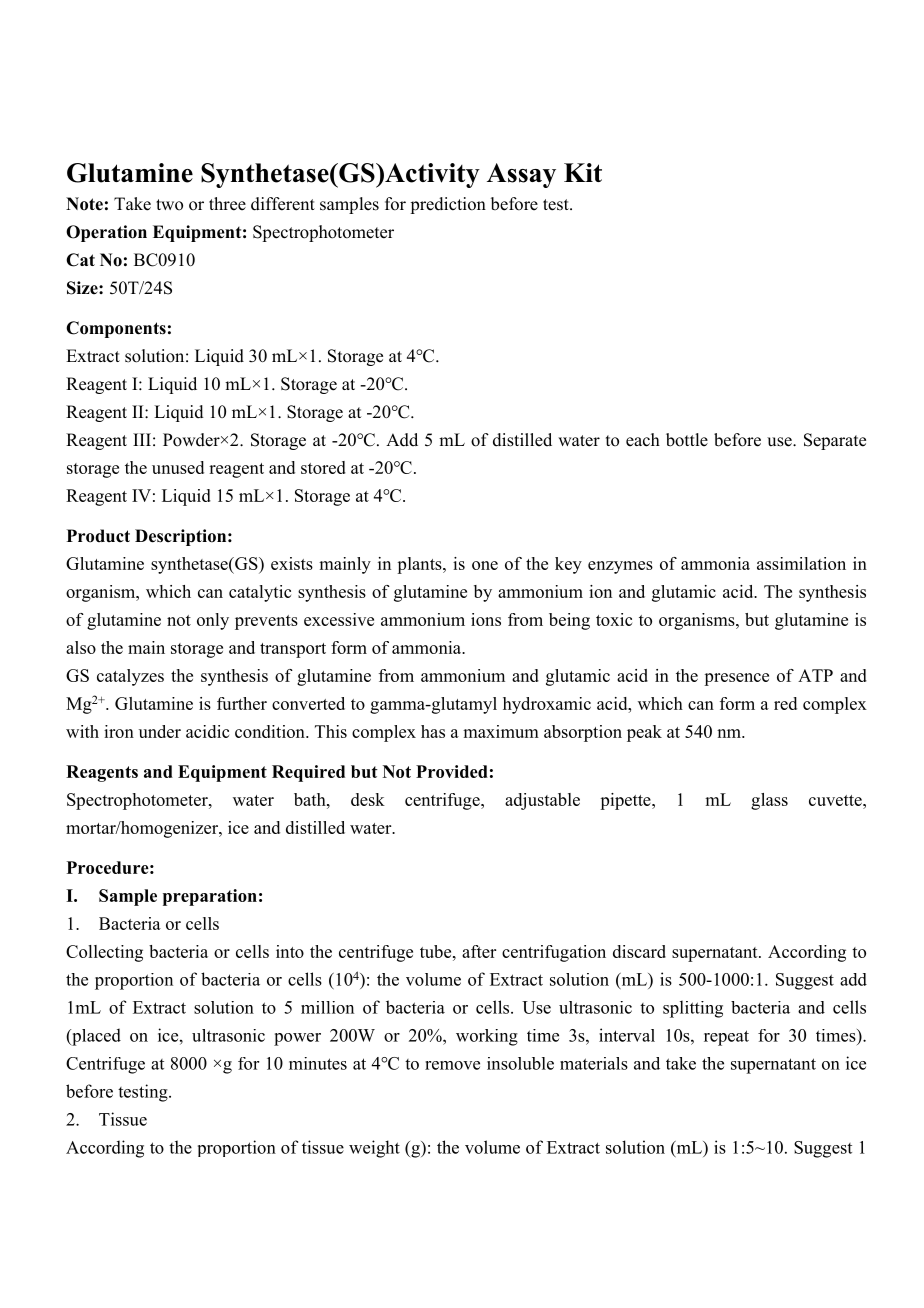 The image size is (924, 1308). Describe the element at coordinates (95, 1037) in the screenshot. I see `placed` at that location.
